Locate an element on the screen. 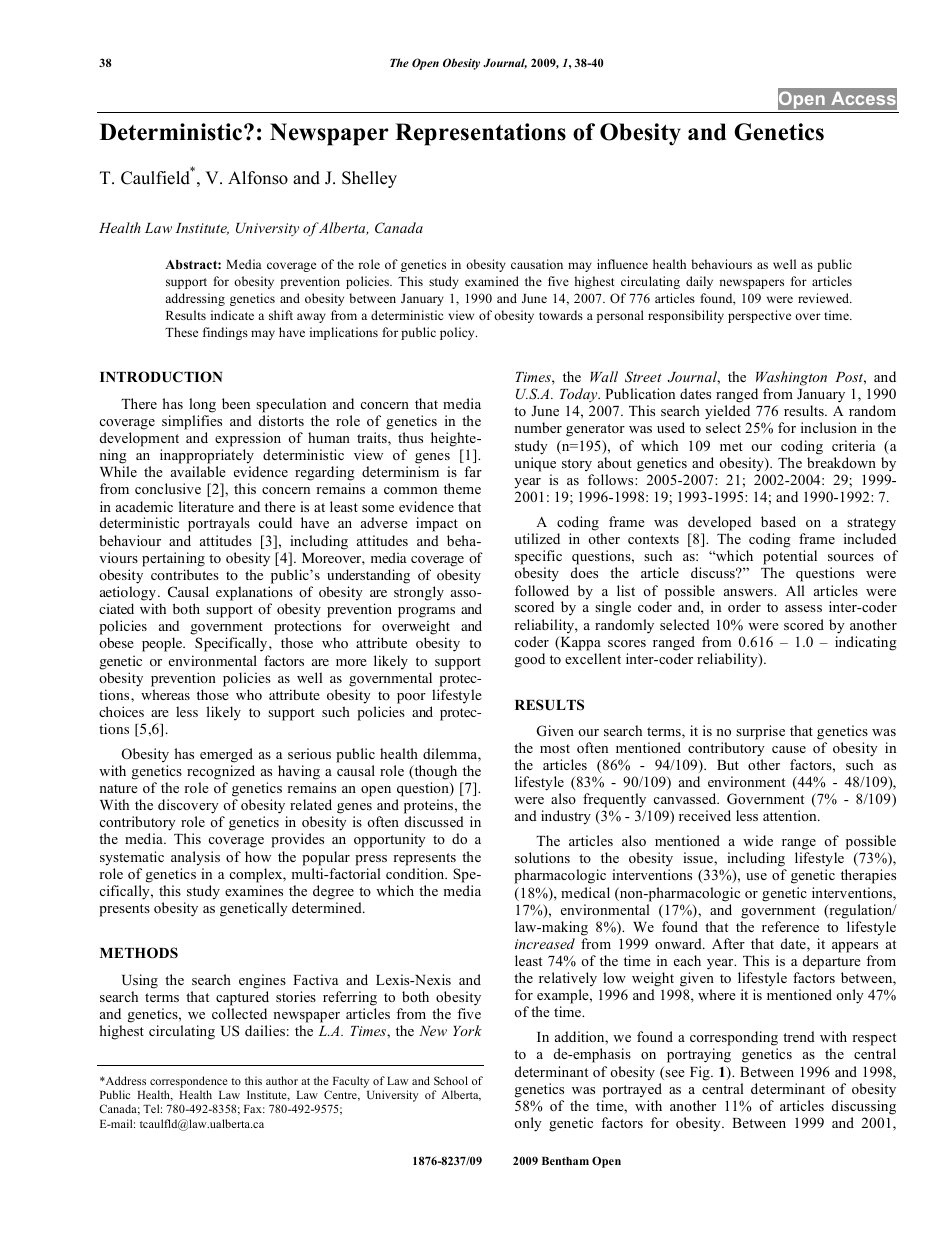 The width and height of the screenshot is (952, 1233). causation is located at coordinates (537, 264).
